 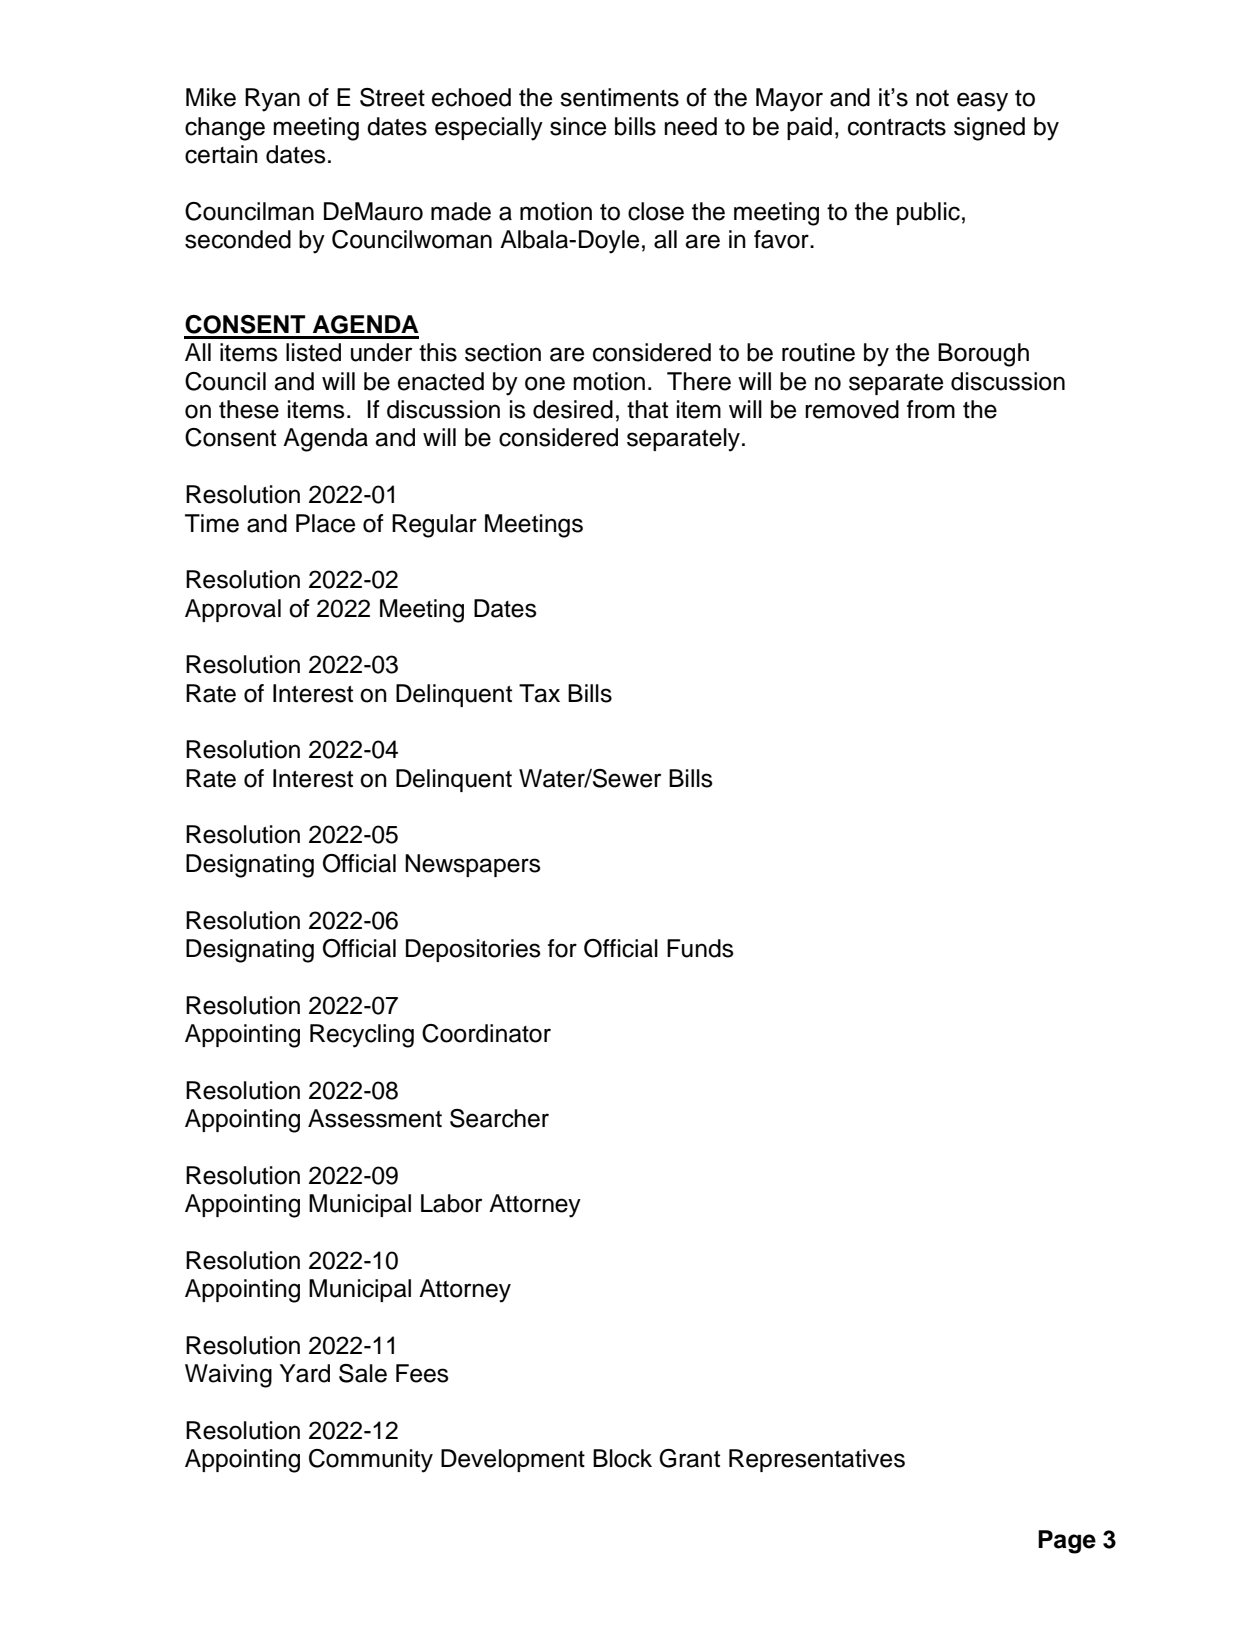 I want to click on Place, so click(x=325, y=523).
